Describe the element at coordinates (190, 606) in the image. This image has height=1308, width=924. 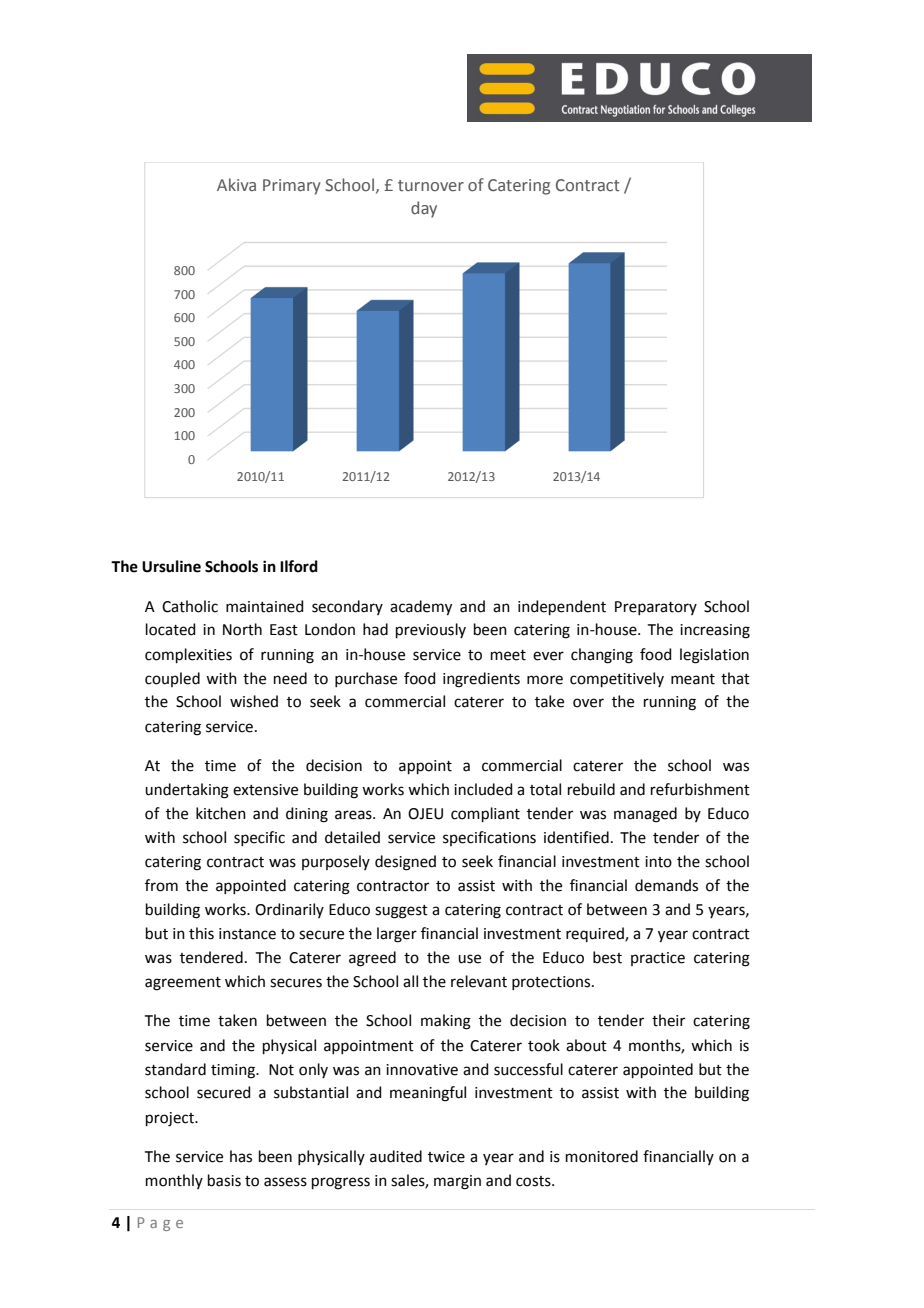
I see `Catholic` at that location.
